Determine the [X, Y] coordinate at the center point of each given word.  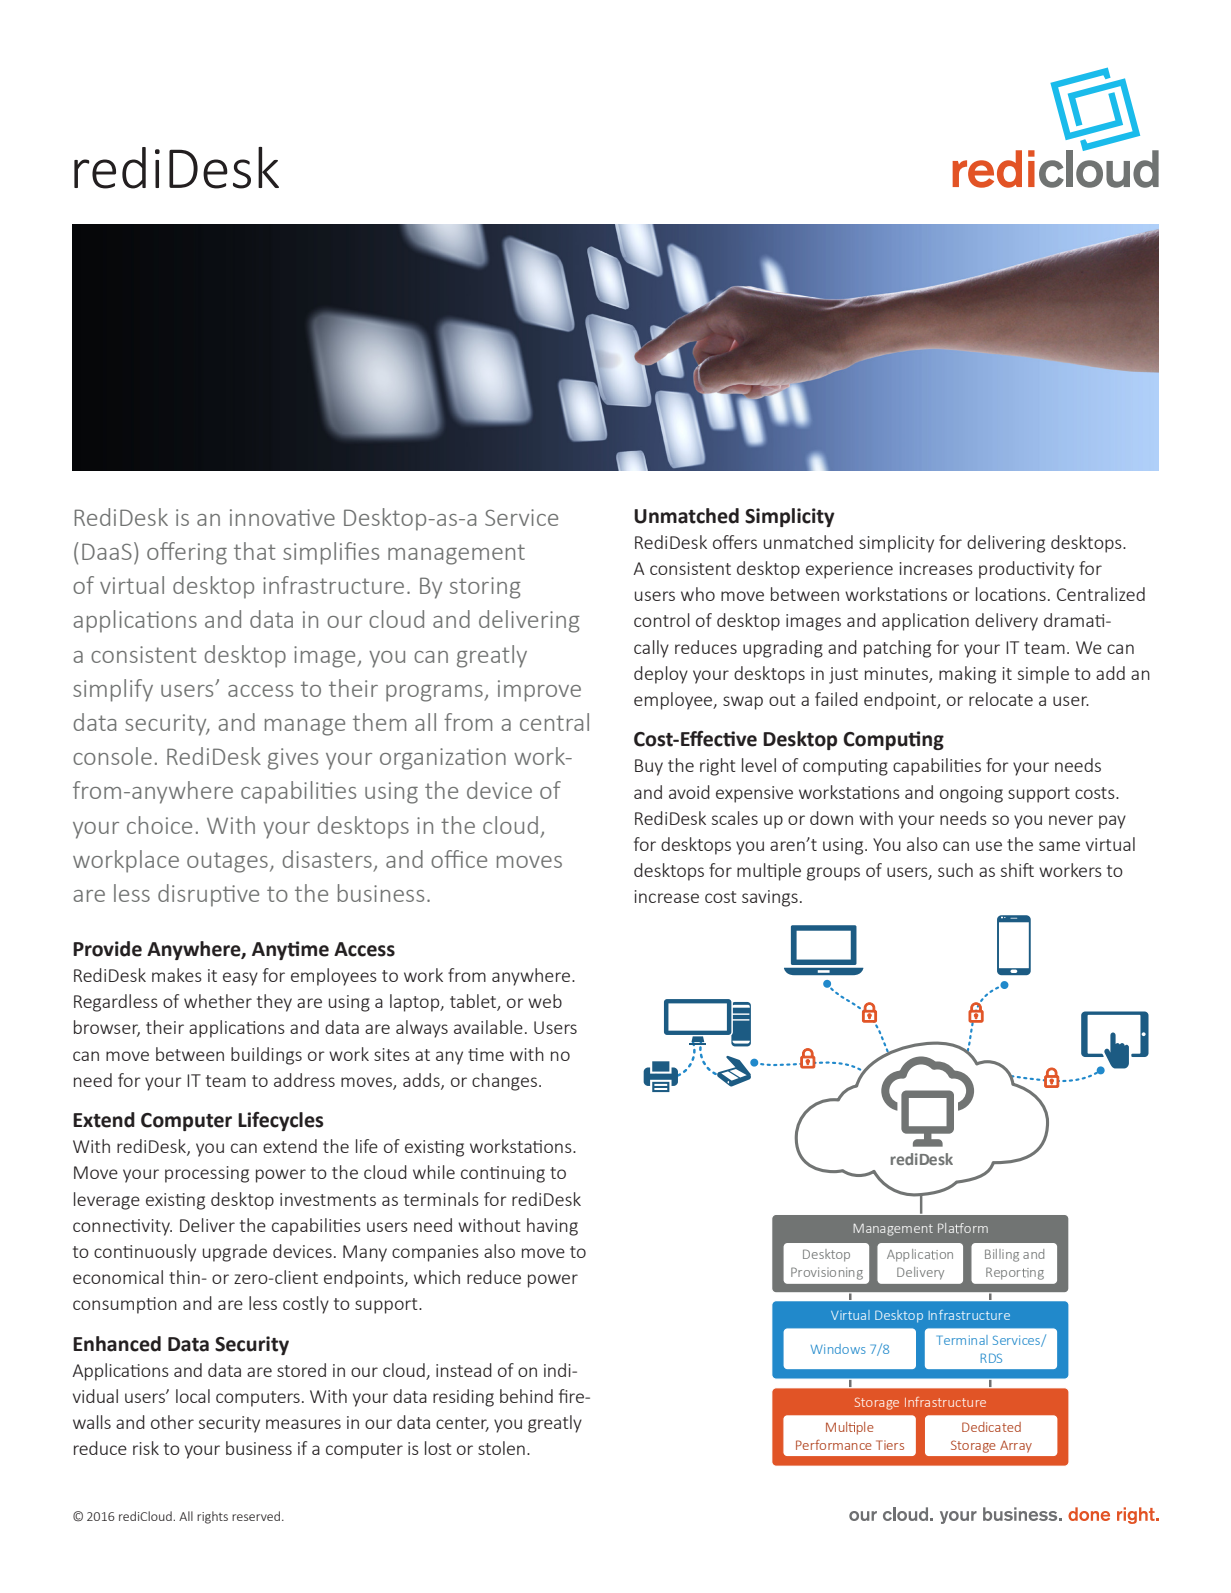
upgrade [235, 1253]
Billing [1002, 1255]
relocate [1001, 699]
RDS [991, 1358]
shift [1017, 870]
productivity [1026, 570]
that [255, 551]
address [304, 1080]
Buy [649, 767]
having [552, 1227]
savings [770, 898]
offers [735, 542]
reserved [256, 1516]
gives [293, 759]
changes [504, 1082]
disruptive [208, 895]
